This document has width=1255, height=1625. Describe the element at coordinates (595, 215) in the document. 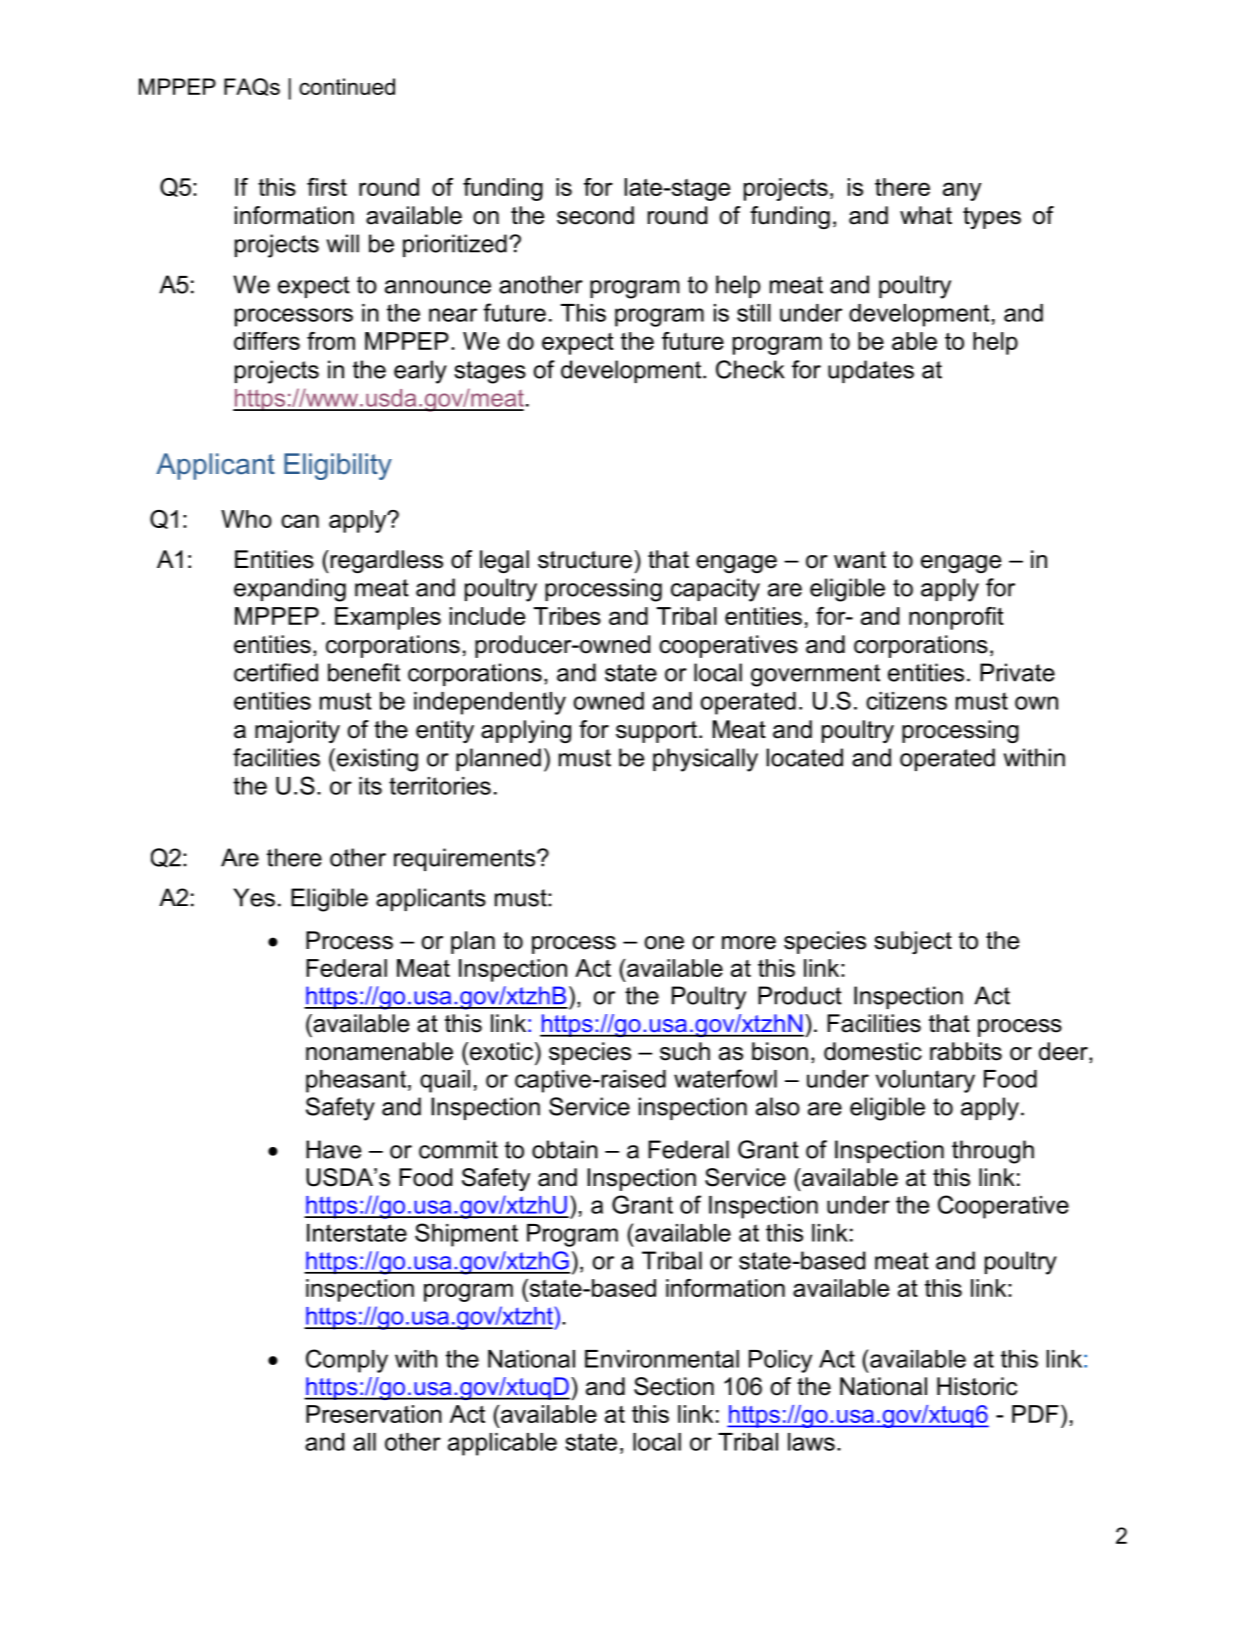

I see `second` at that location.
